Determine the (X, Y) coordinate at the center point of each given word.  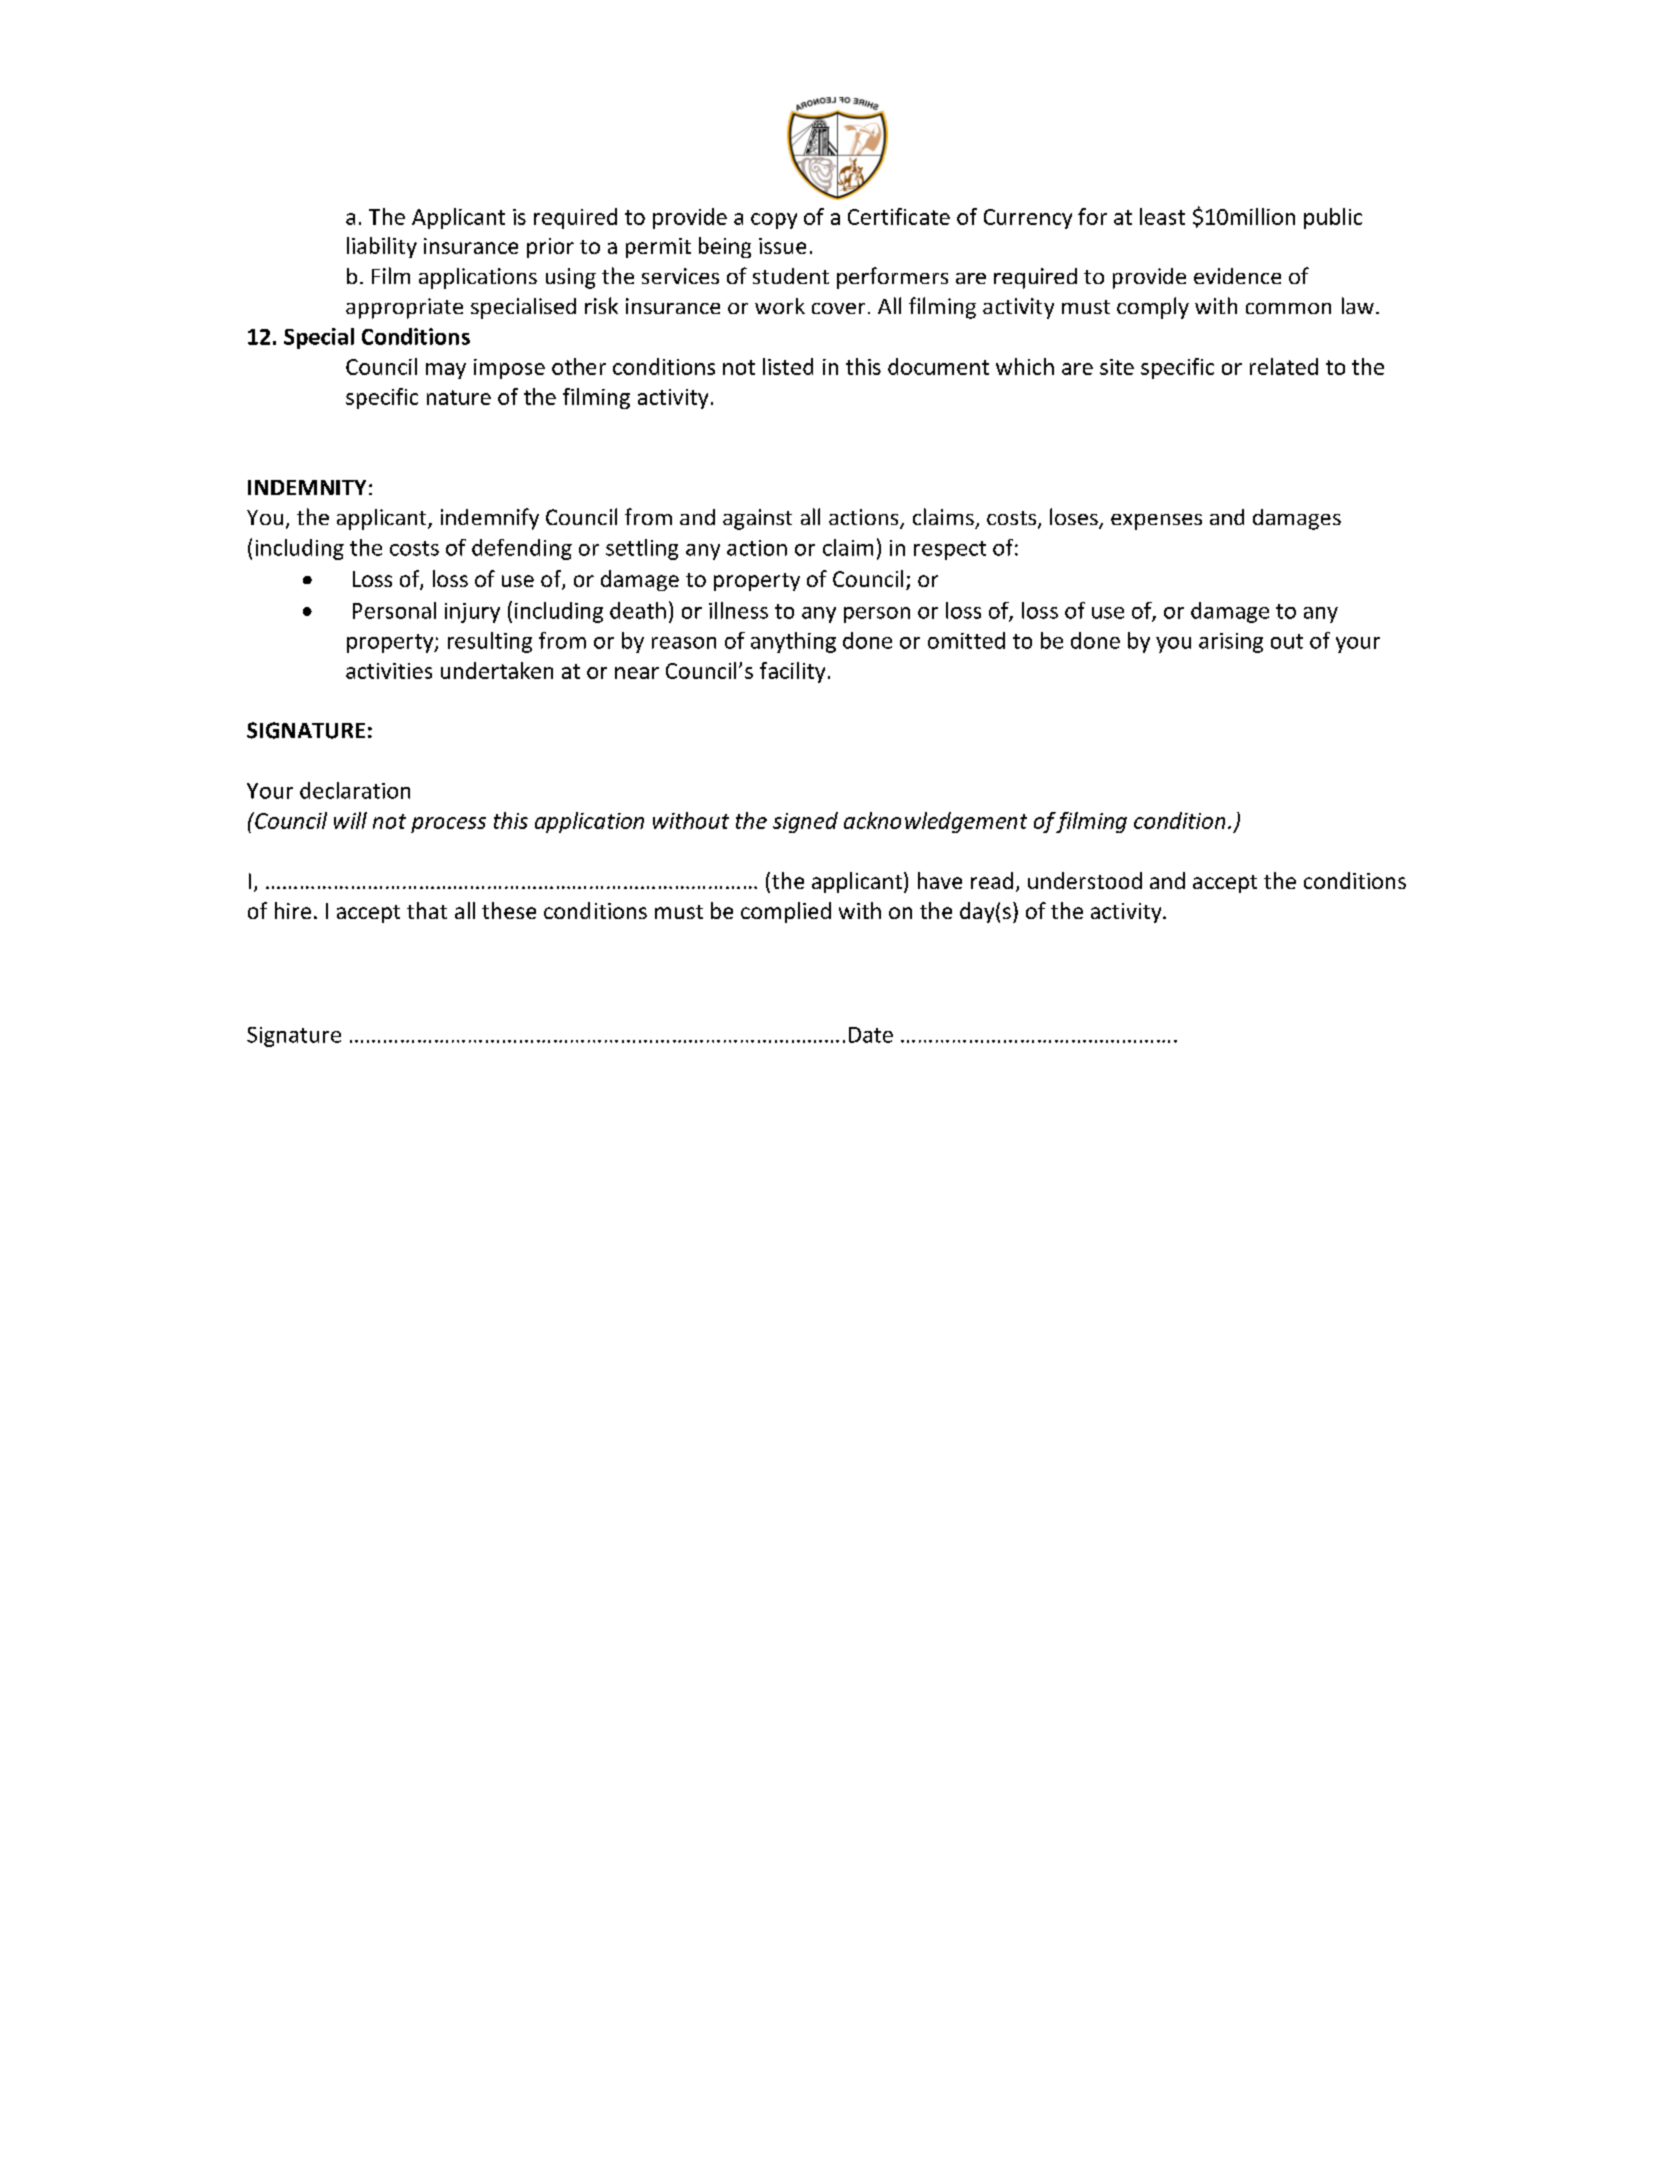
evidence (1237, 276)
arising (1231, 643)
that (427, 910)
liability (382, 247)
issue (782, 246)
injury (472, 613)
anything (793, 642)
